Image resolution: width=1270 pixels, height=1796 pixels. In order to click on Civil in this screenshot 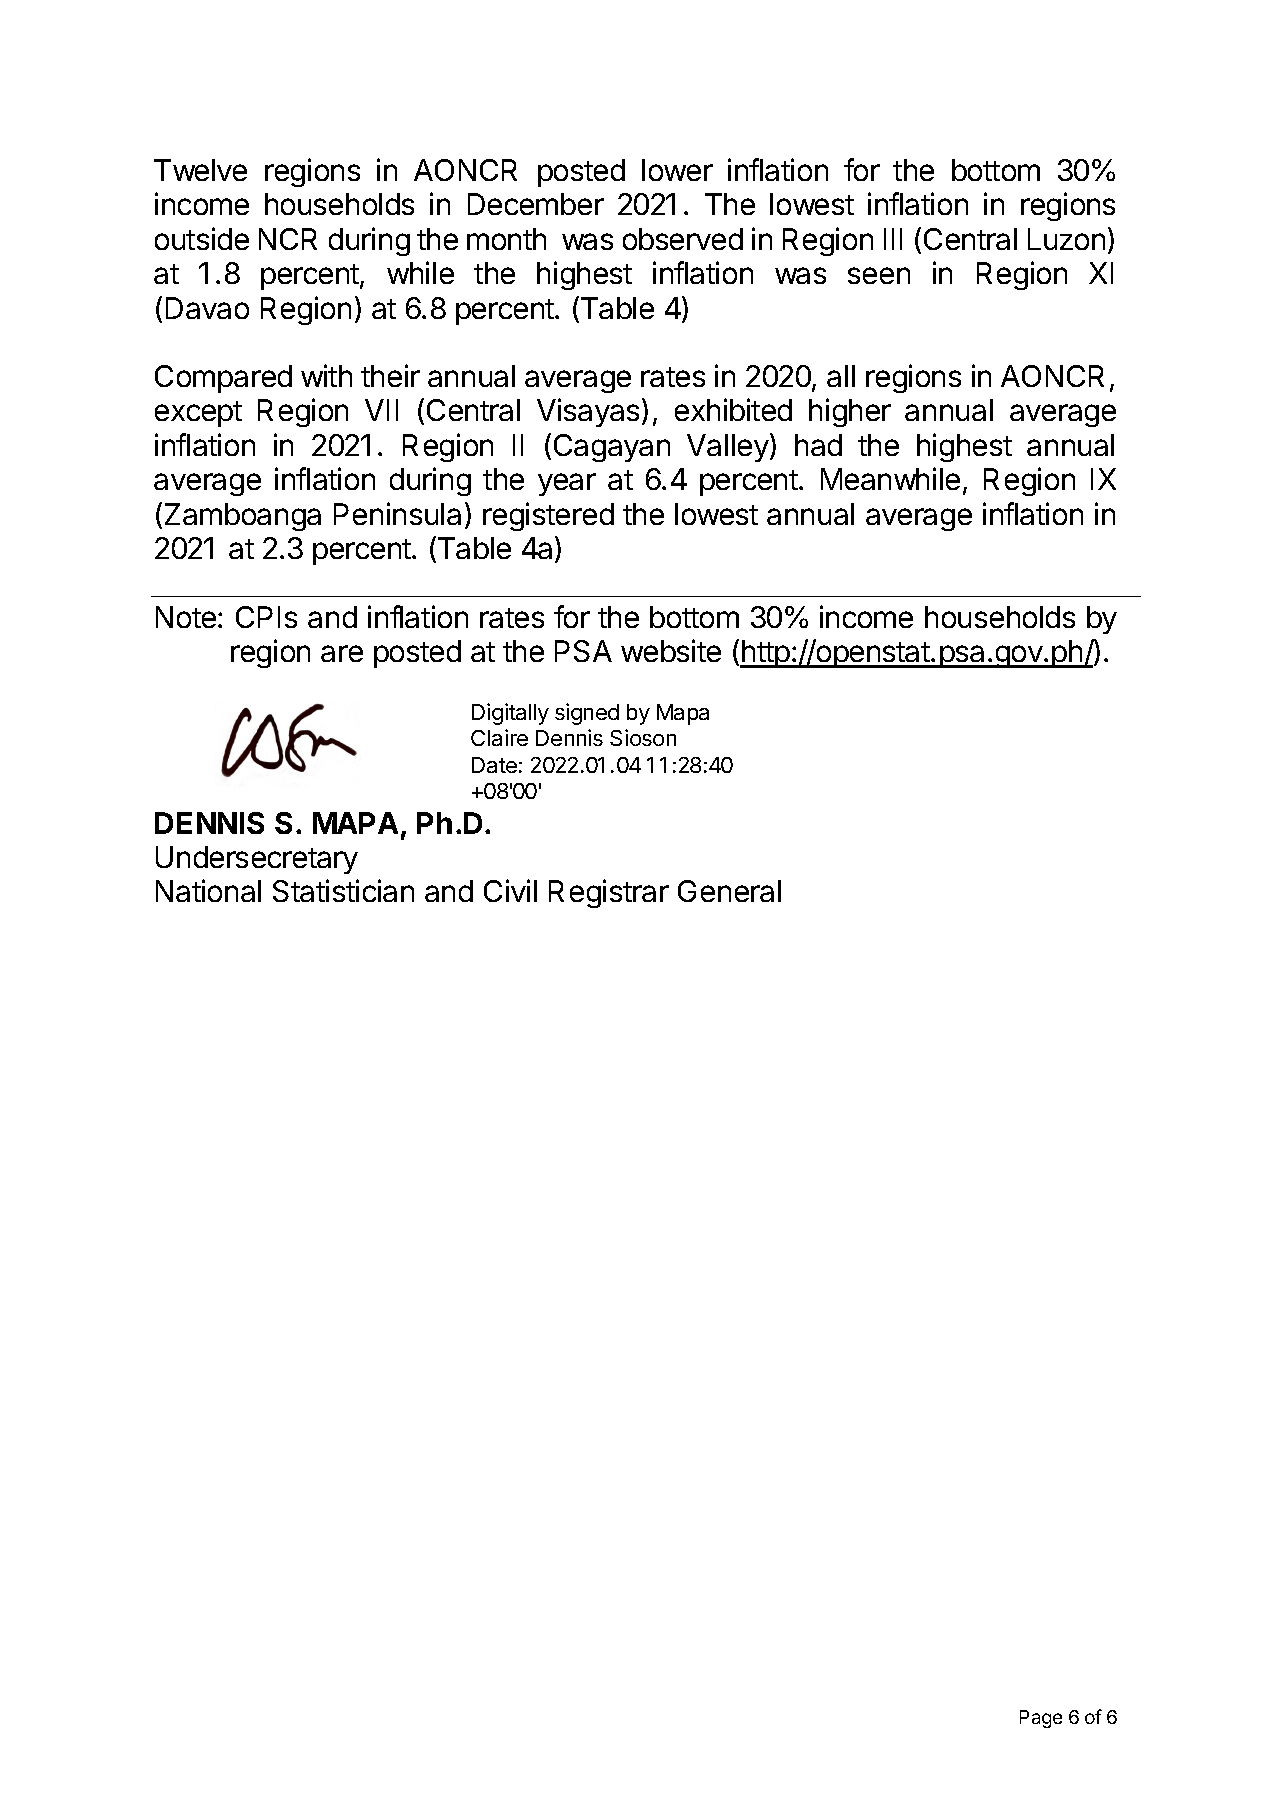, I will do `click(510, 890)`.
